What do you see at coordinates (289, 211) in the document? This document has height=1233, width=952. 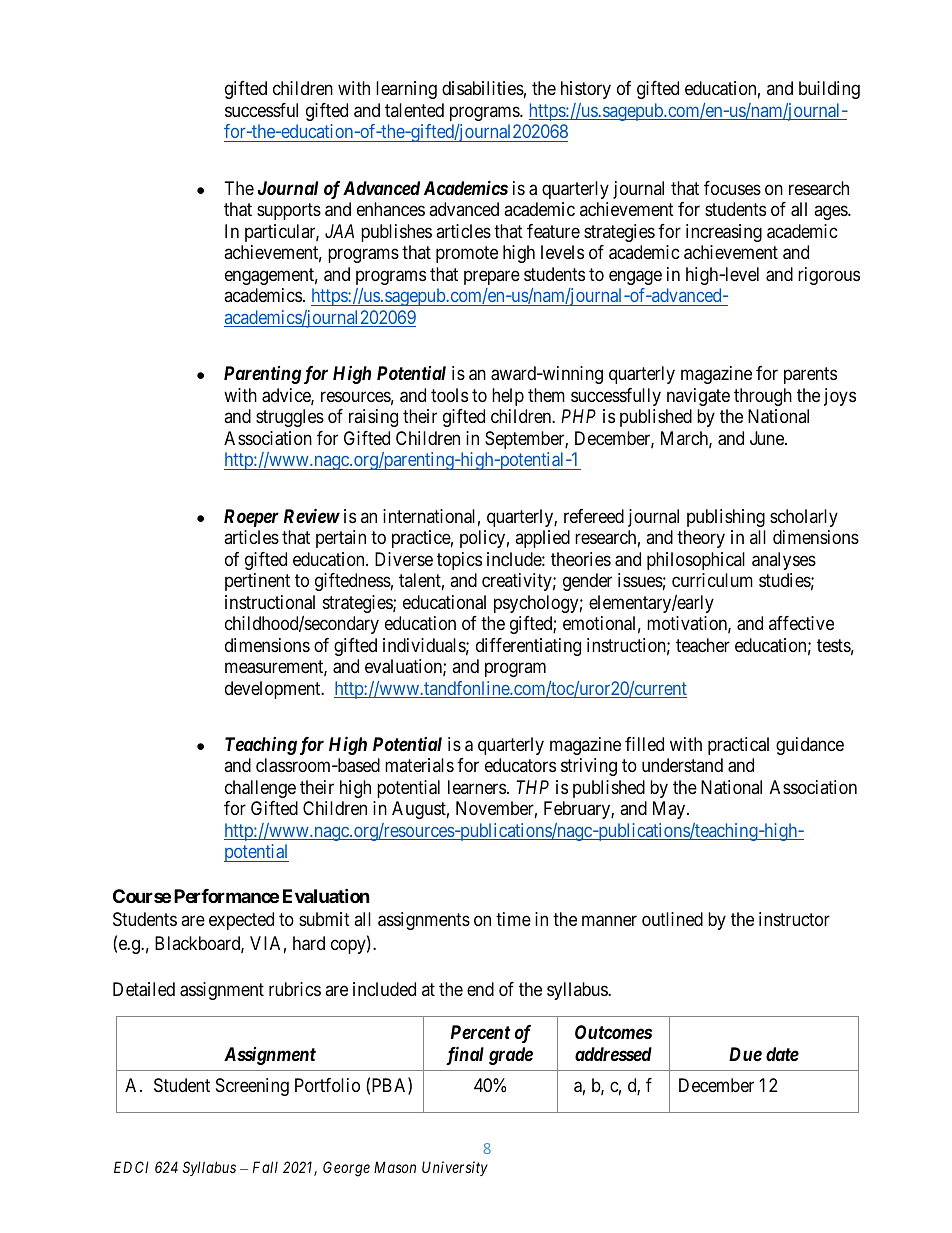 I see `supports` at bounding box center [289, 211].
